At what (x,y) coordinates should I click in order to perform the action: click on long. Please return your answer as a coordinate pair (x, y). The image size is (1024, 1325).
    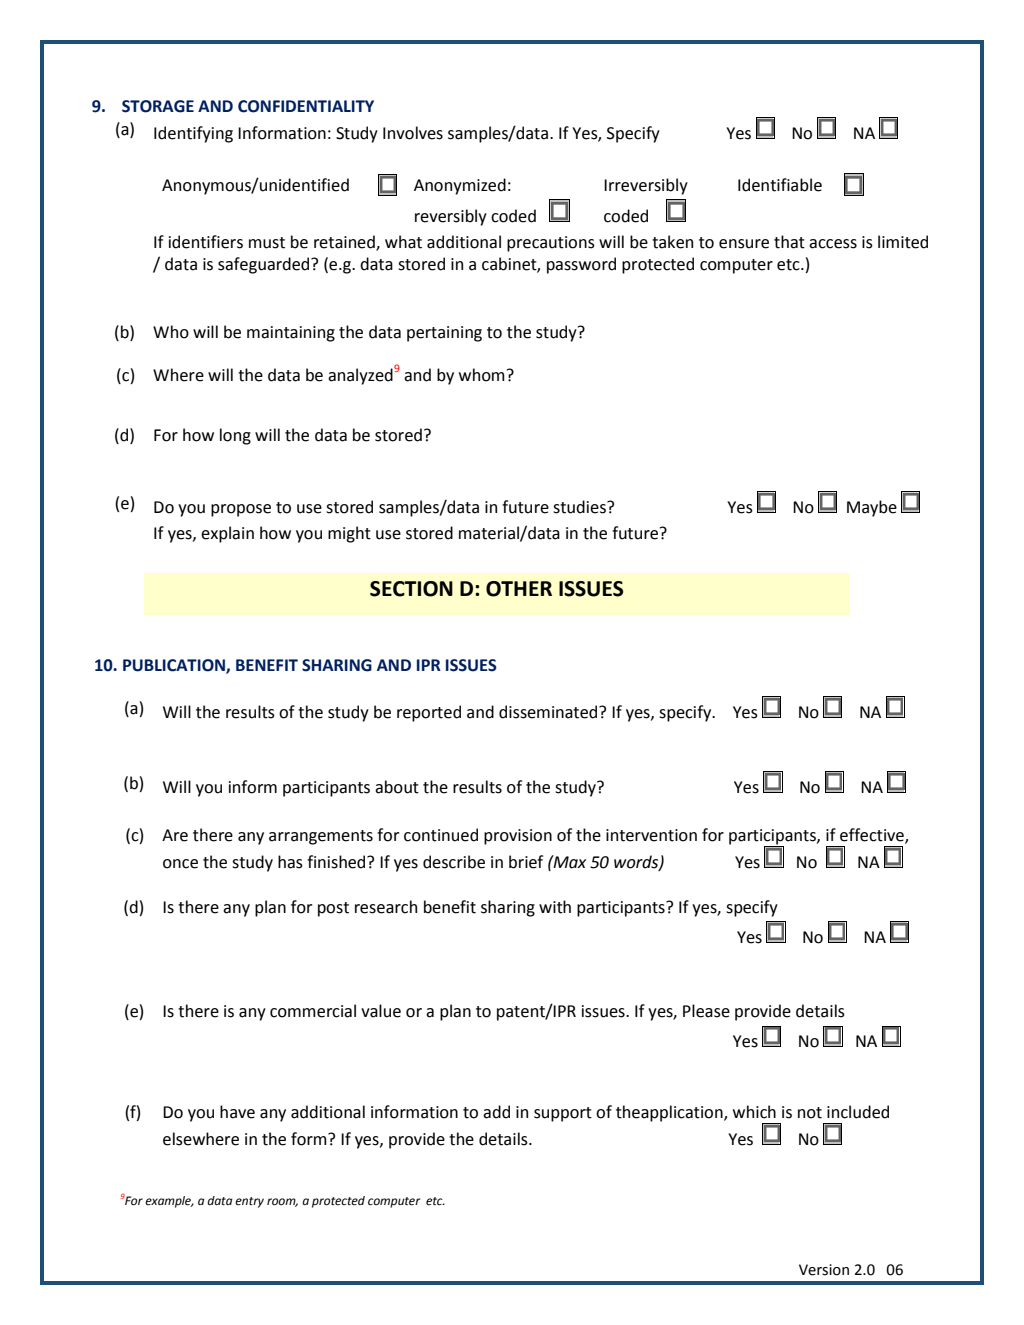
    Looking at the image, I should click on (235, 436).
